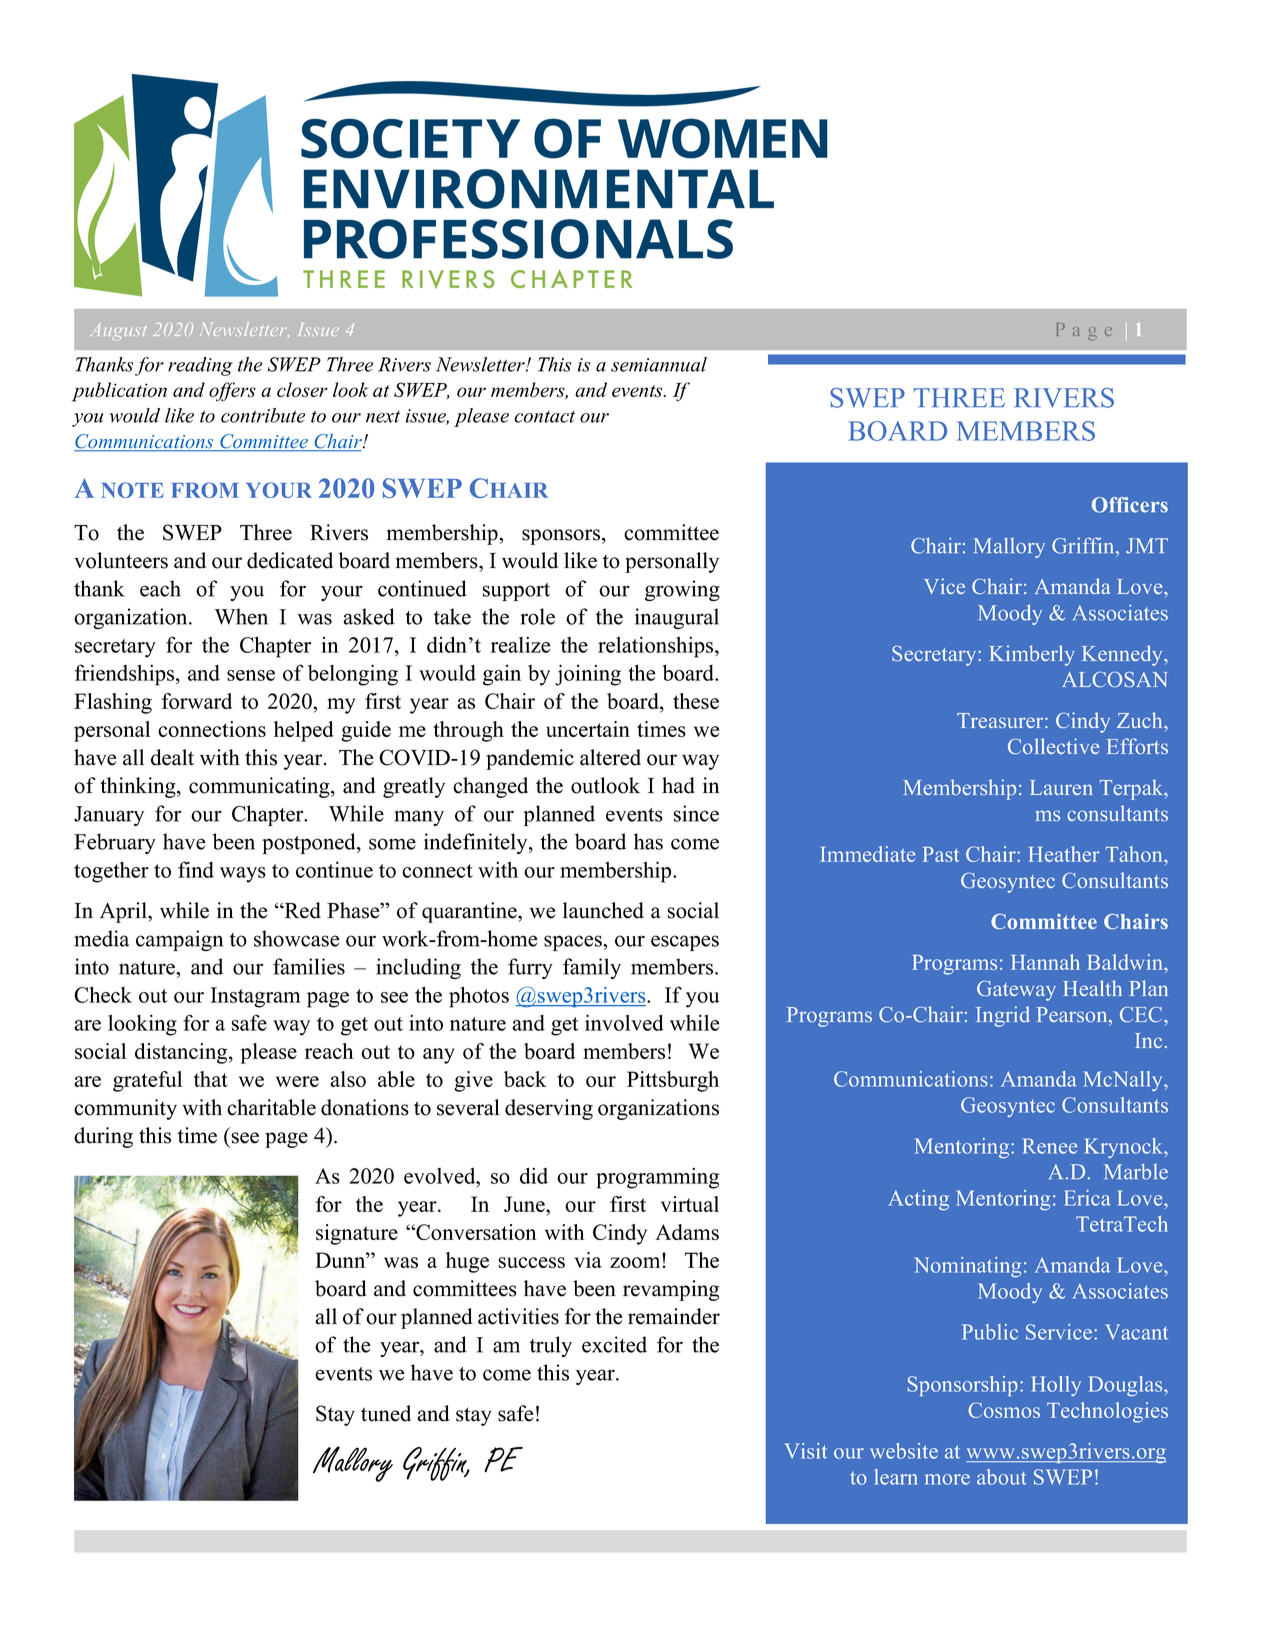 The width and height of the image is (1261, 1632). Describe the element at coordinates (200, 366) in the image. I see `reading` at that location.
